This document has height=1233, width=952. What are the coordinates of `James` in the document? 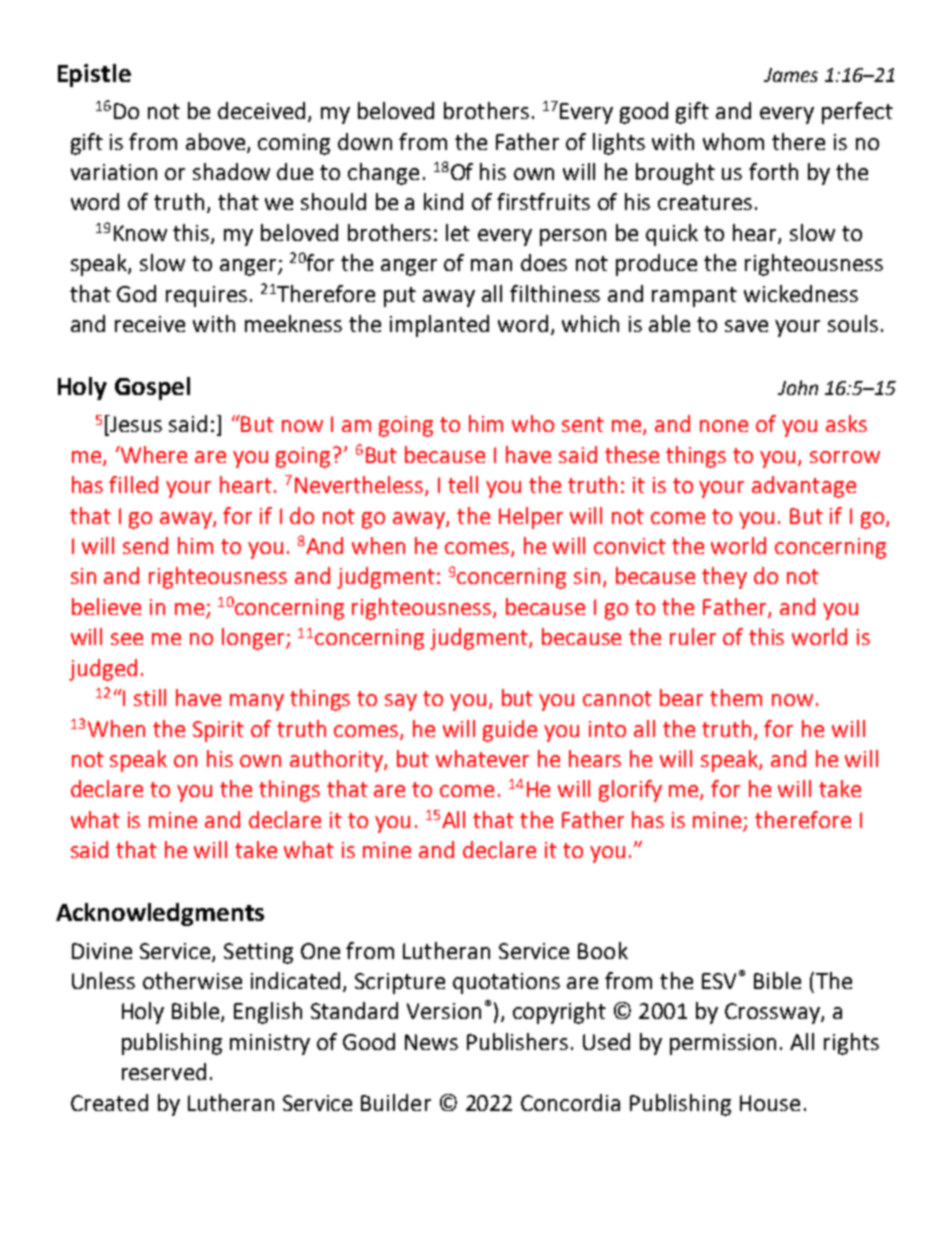 It's located at (791, 75).
